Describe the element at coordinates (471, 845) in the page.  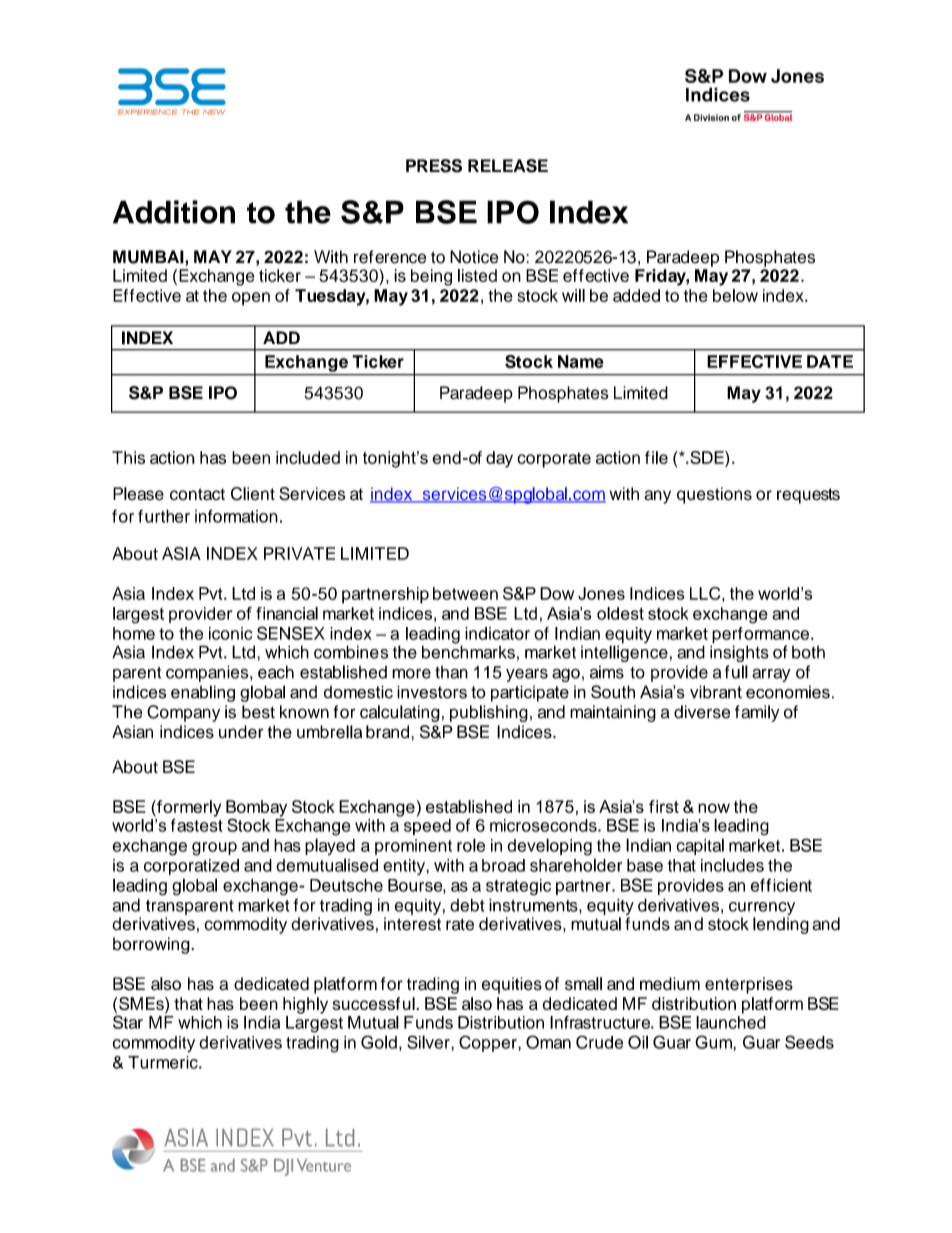
I see `role` at that location.
